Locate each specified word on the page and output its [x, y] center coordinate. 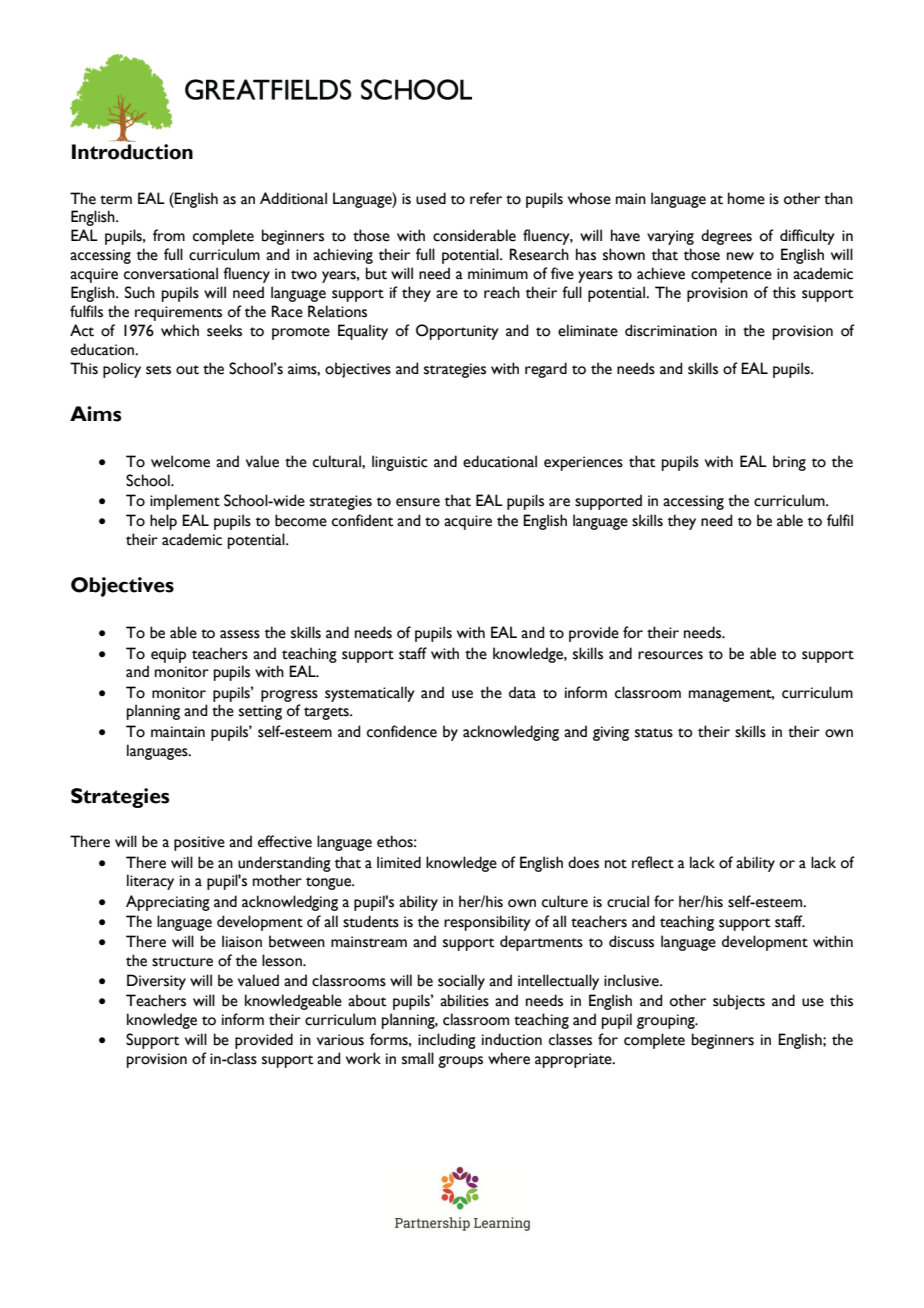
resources [670, 655]
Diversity [156, 982]
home [746, 198]
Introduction [132, 152]
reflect [653, 862]
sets [158, 370]
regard [546, 370]
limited [399, 862]
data [522, 692]
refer [486, 198]
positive [199, 843]
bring [789, 463]
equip [168, 655]
